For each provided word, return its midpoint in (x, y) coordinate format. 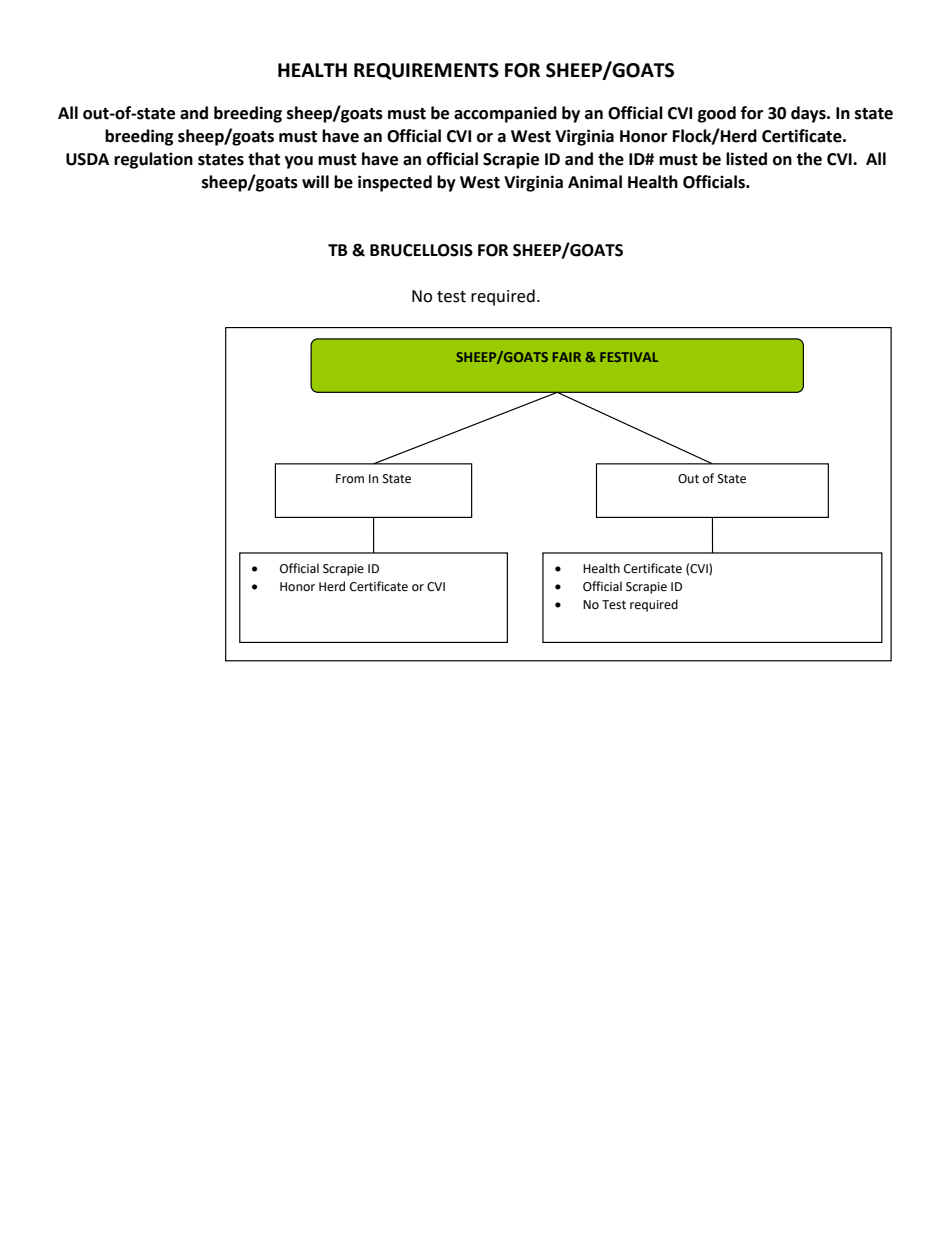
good (717, 114)
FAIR (567, 357)
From (350, 478)
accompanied (505, 114)
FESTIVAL (629, 357)
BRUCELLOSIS (421, 250)
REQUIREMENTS (426, 71)
